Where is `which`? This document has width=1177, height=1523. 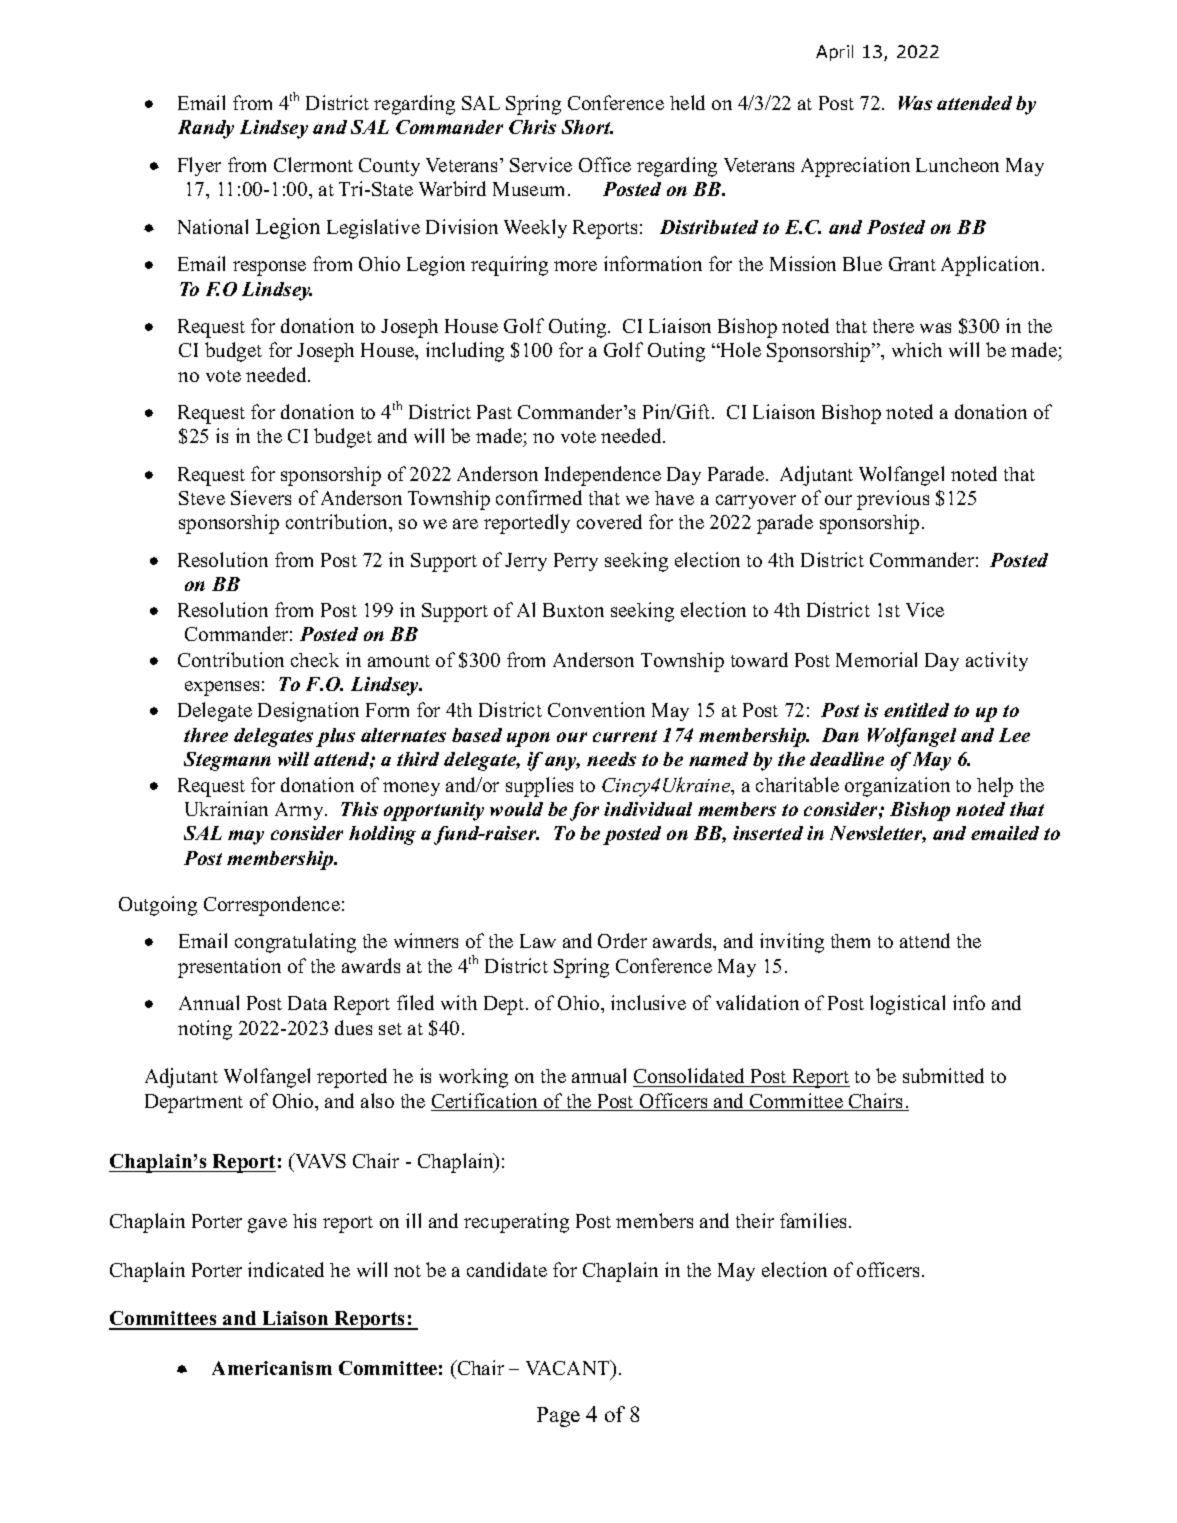
which is located at coordinates (917, 349).
